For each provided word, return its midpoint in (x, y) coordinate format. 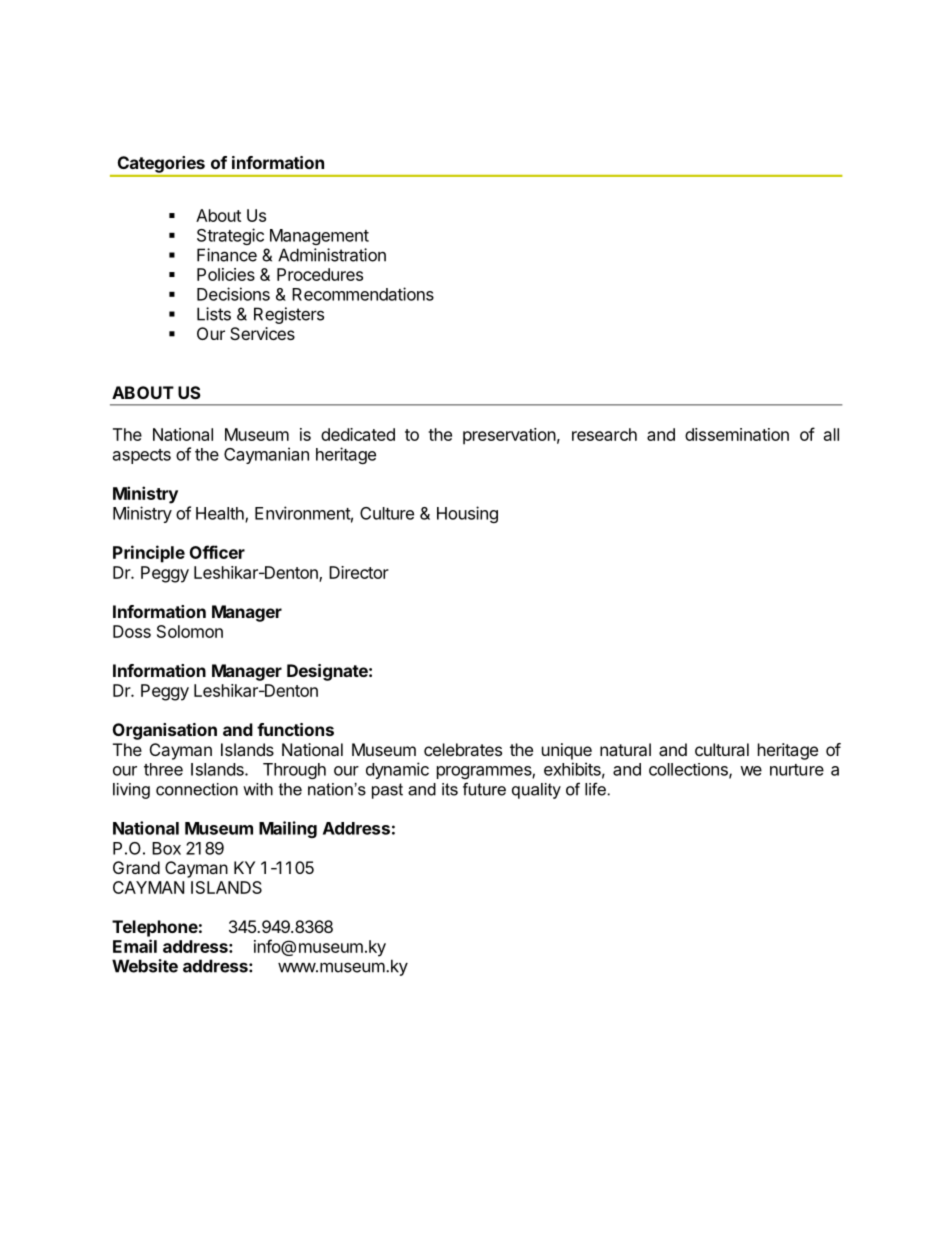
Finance (227, 255)
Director (359, 572)
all (831, 434)
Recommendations (363, 294)
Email (135, 946)
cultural (722, 749)
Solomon (190, 631)
